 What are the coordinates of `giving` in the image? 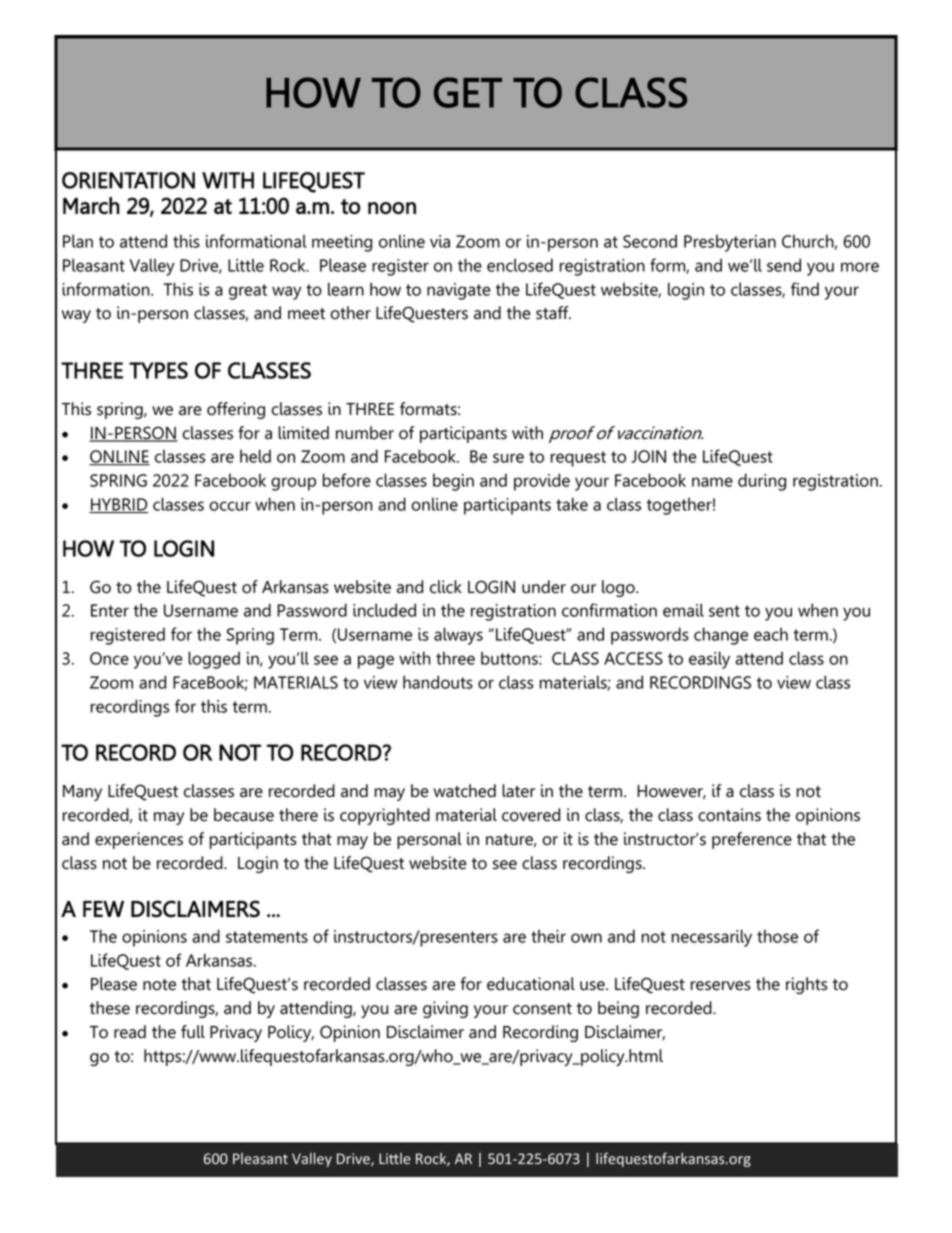 It's located at (445, 1009).
